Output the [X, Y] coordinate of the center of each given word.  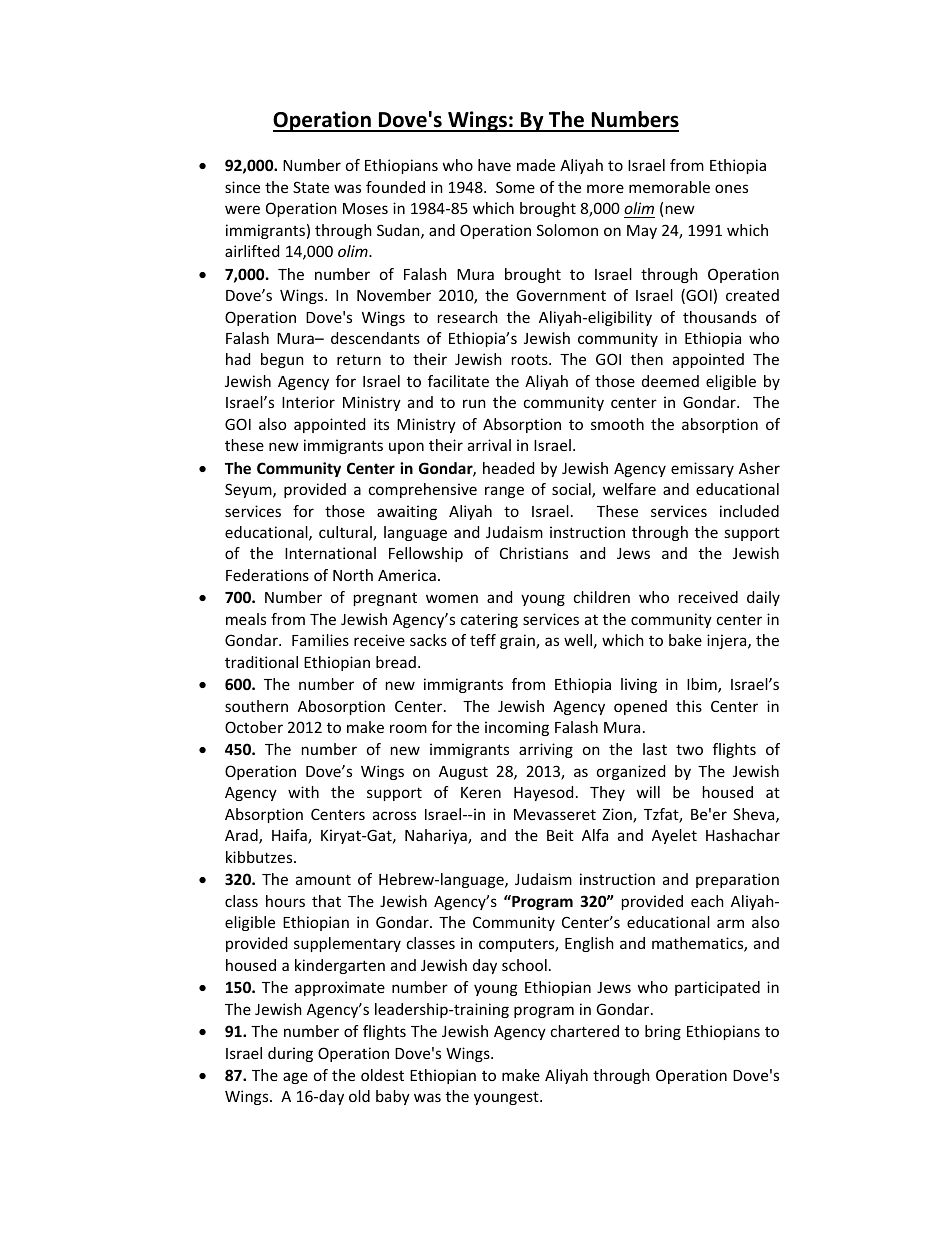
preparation [737, 880]
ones [731, 188]
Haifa [290, 836]
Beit [560, 835]
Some [515, 187]
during [290, 1054]
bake [685, 640]
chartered [585, 1031]
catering [489, 620]
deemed [670, 381]
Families [320, 640]
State [311, 187]
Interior [308, 402]
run [474, 403]
